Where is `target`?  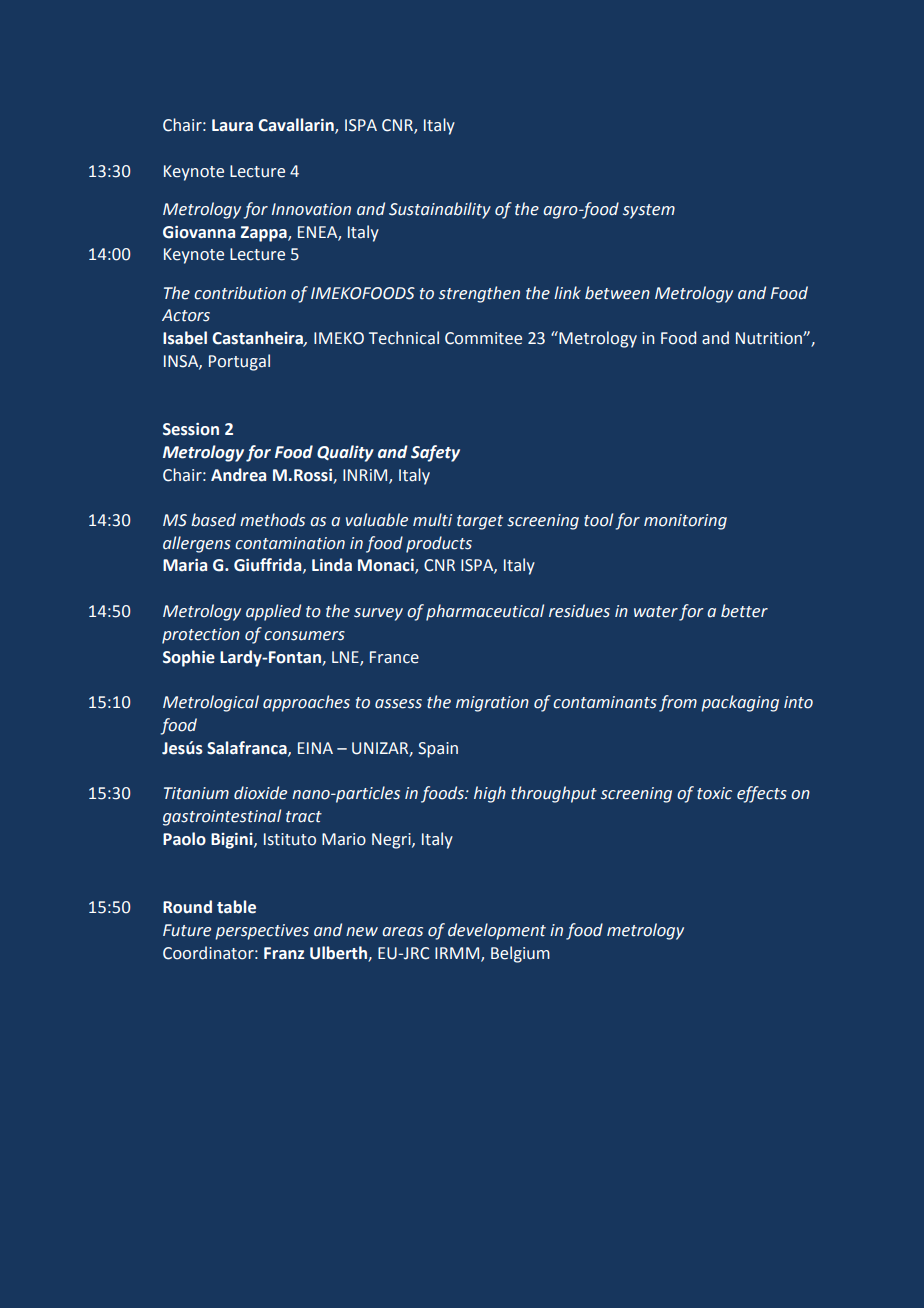 target is located at coordinates (480, 522).
